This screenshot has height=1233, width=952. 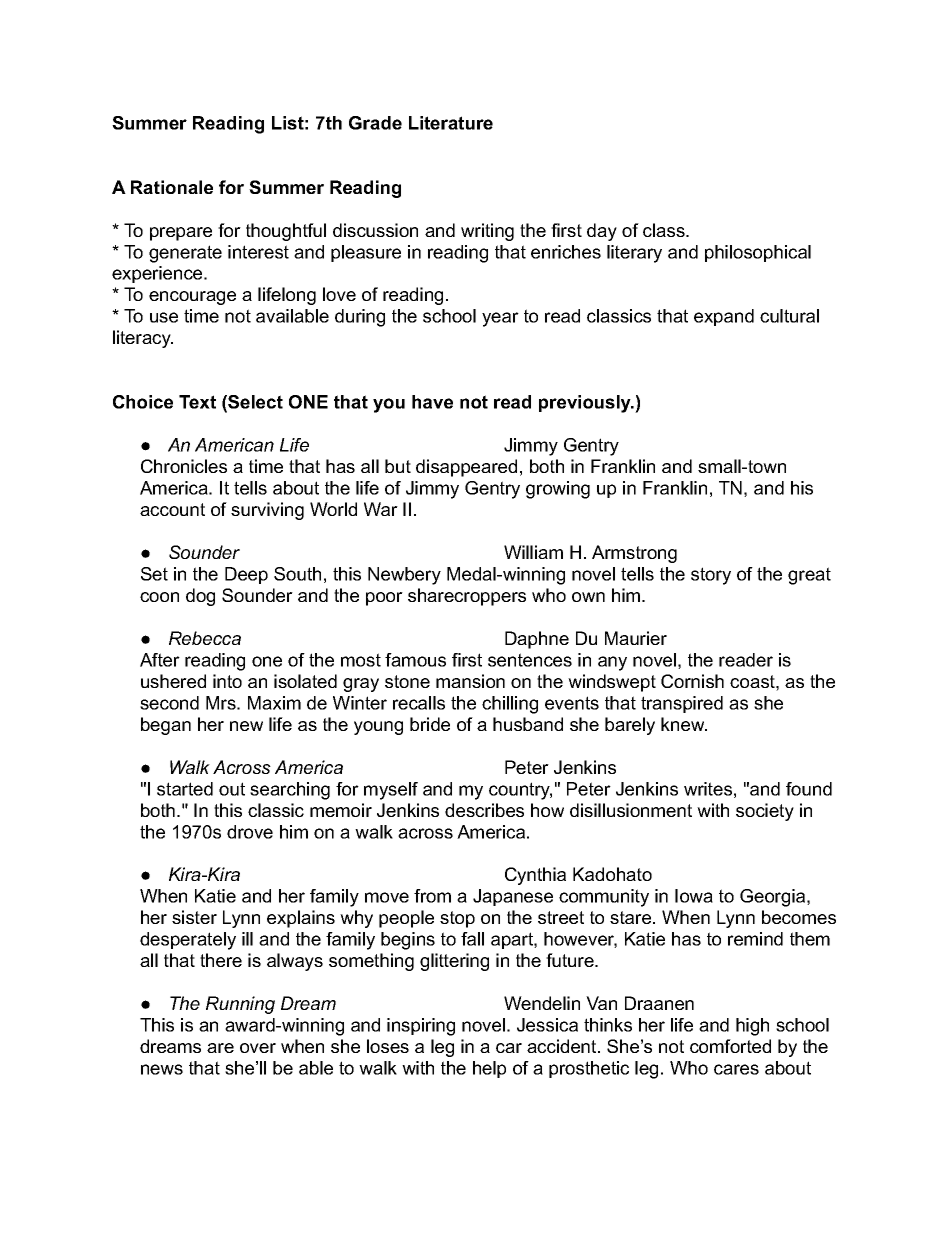 What do you see at coordinates (172, 187) in the screenshot?
I see `Rationale` at bounding box center [172, 187].
